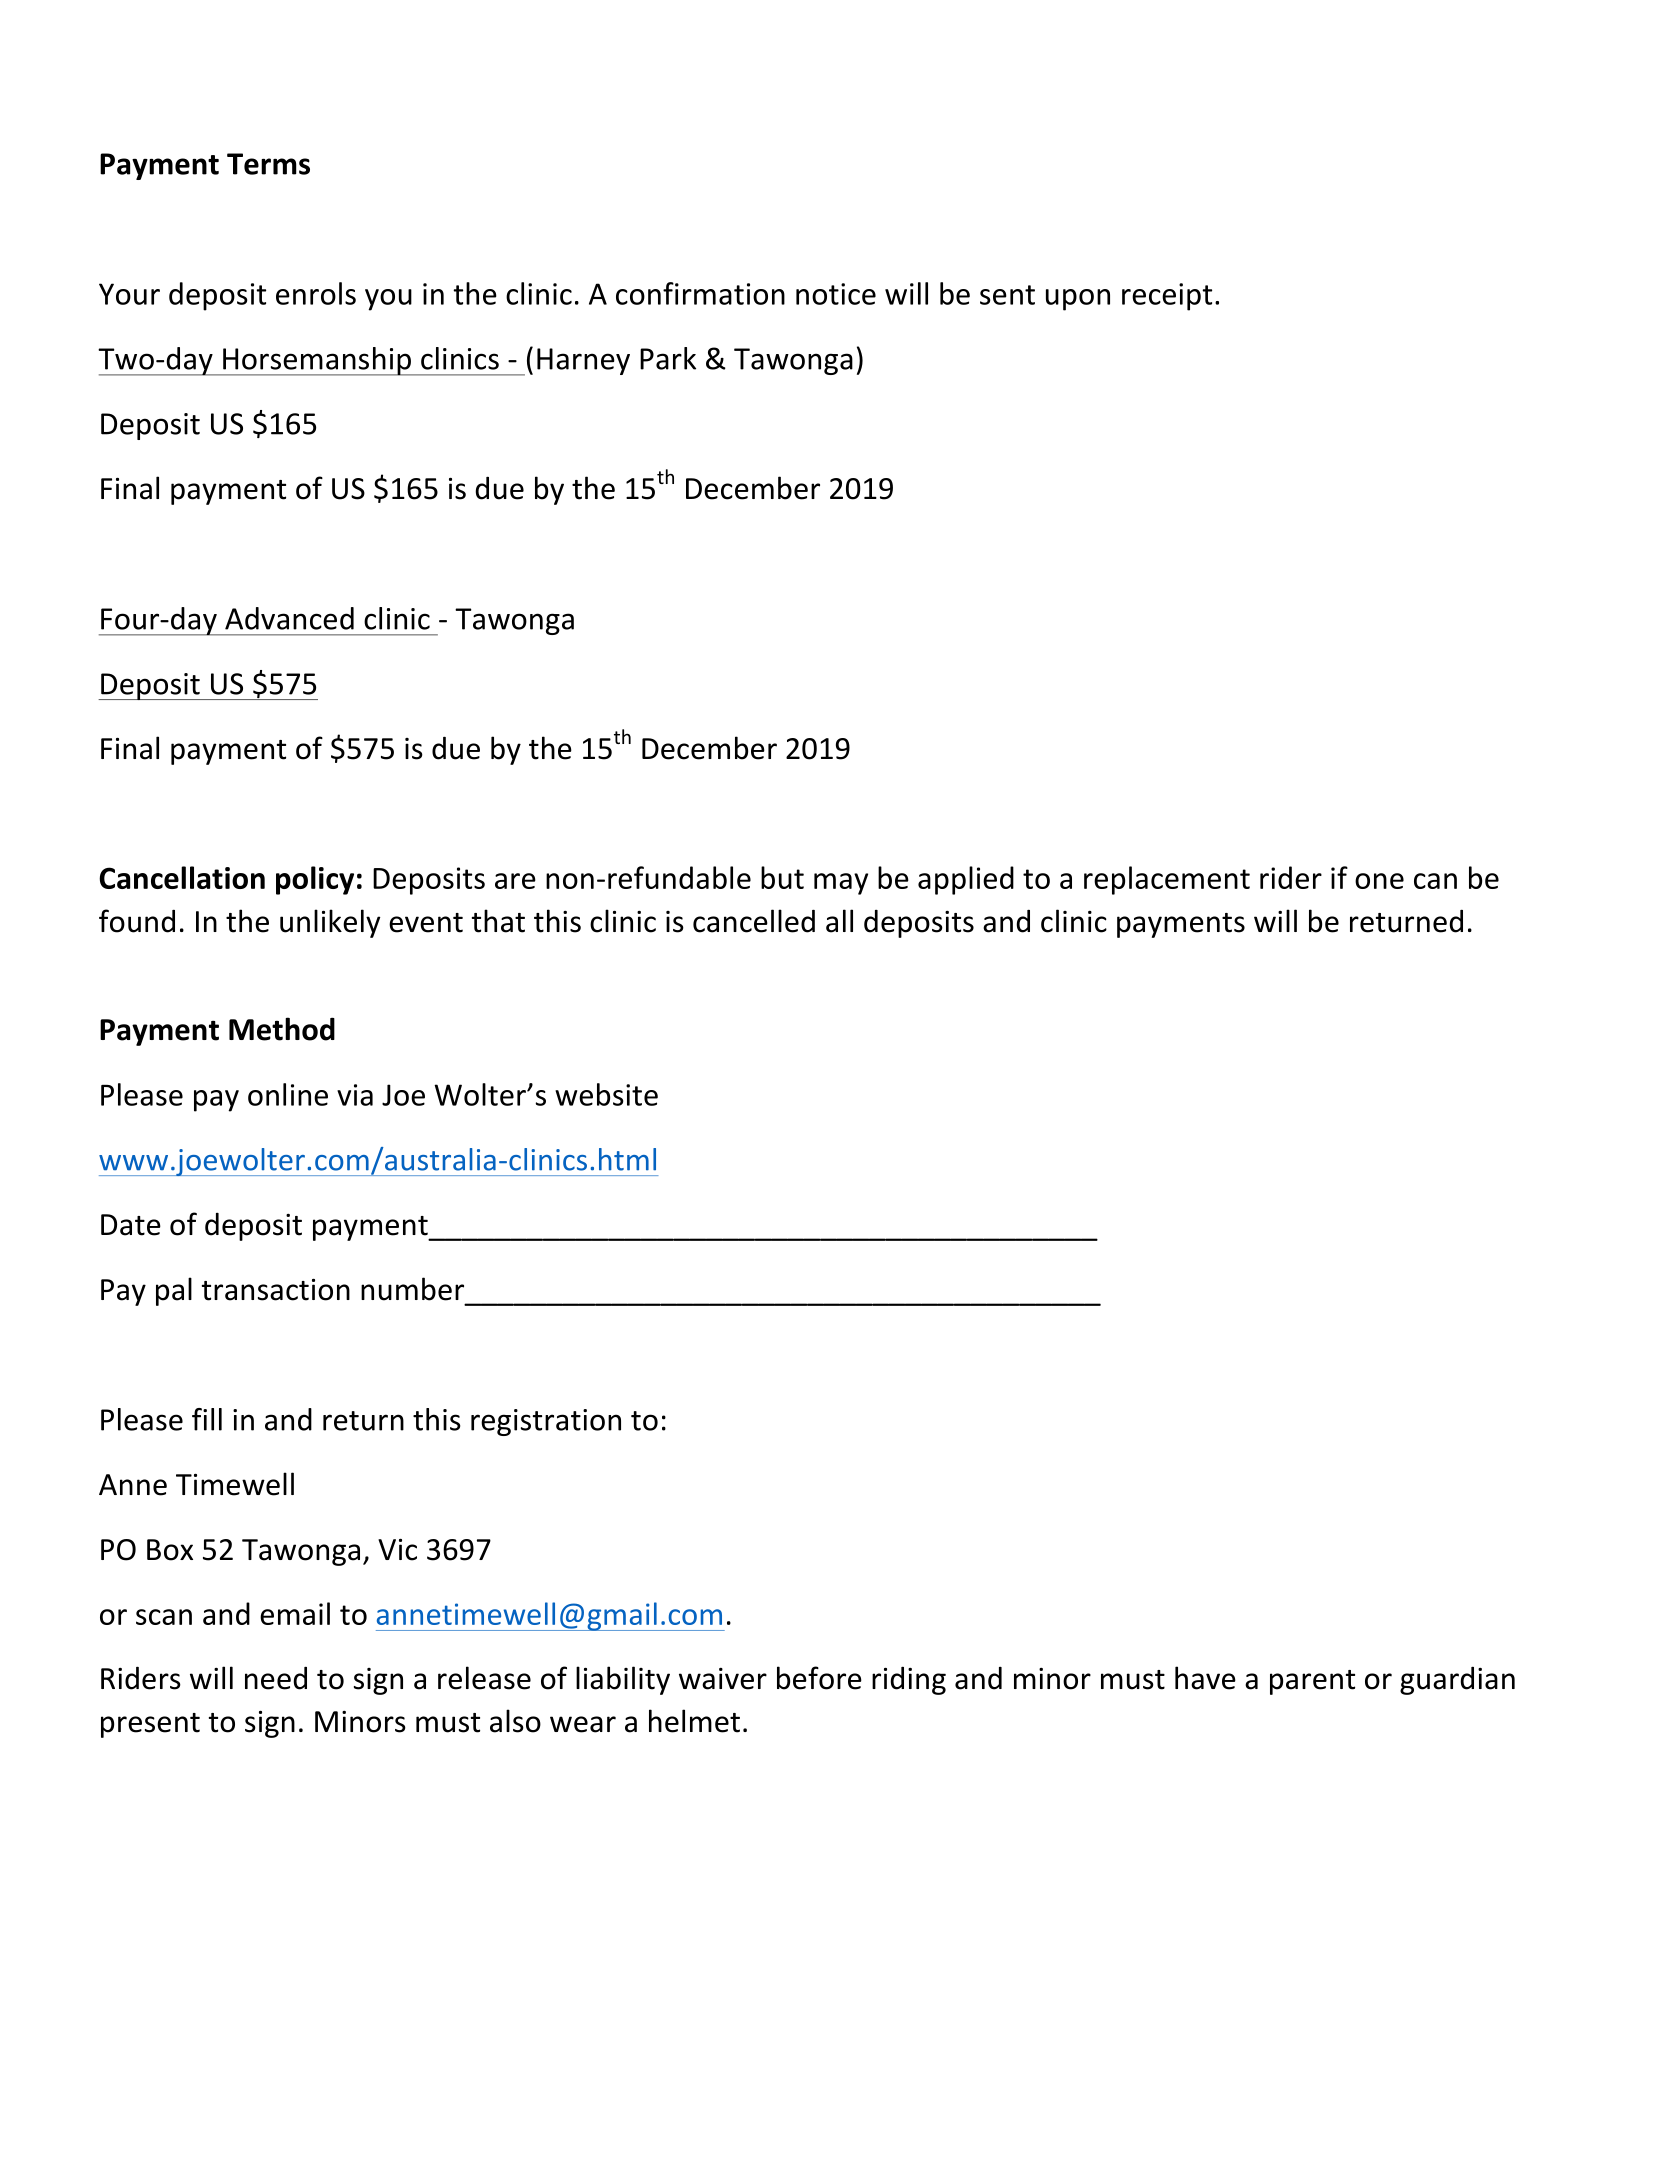 The height and width of the image is (2161, 1670). What do you see at coordinates (836, 294) in the image?
I see `notice` at bounding box center [836, 294].
